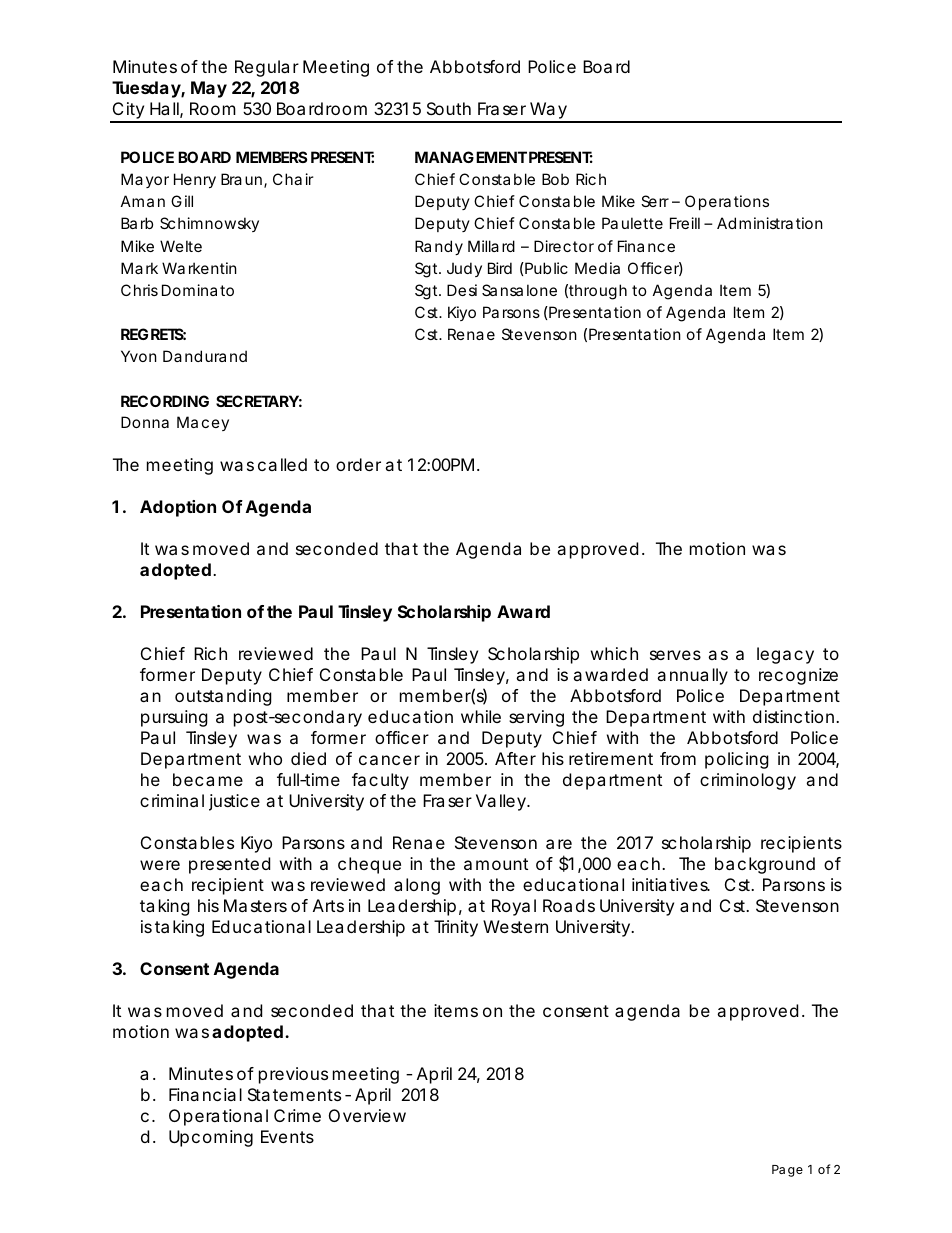 This screenshot has width=952, height=1233. Describe the element at coordinates (449, 108) in the screenshot. I see `South` at that location.
